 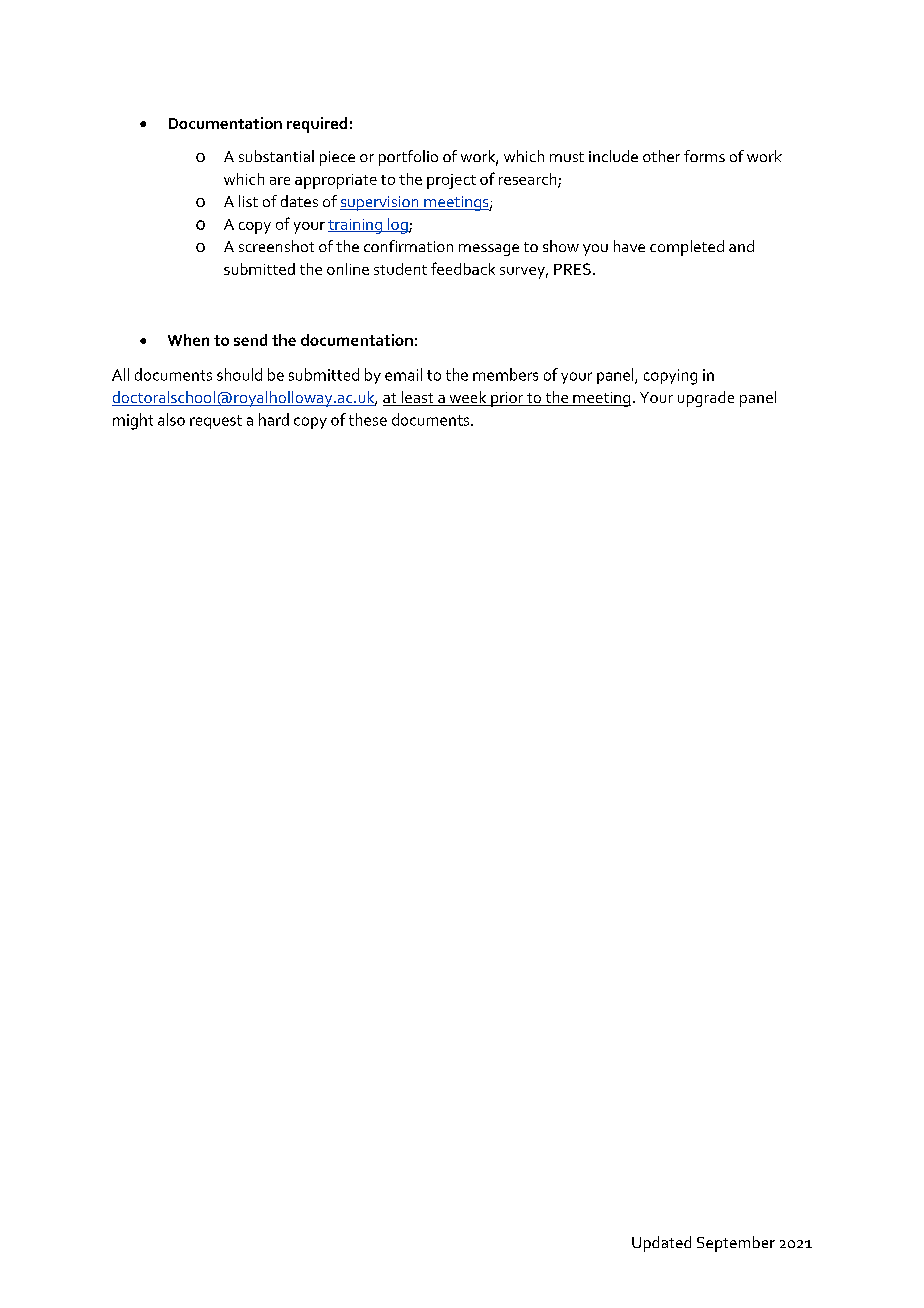 What do you see at coordinates (408, 158) in the screenshot?
I see `portfolio` at bounding box center [408, 158].
